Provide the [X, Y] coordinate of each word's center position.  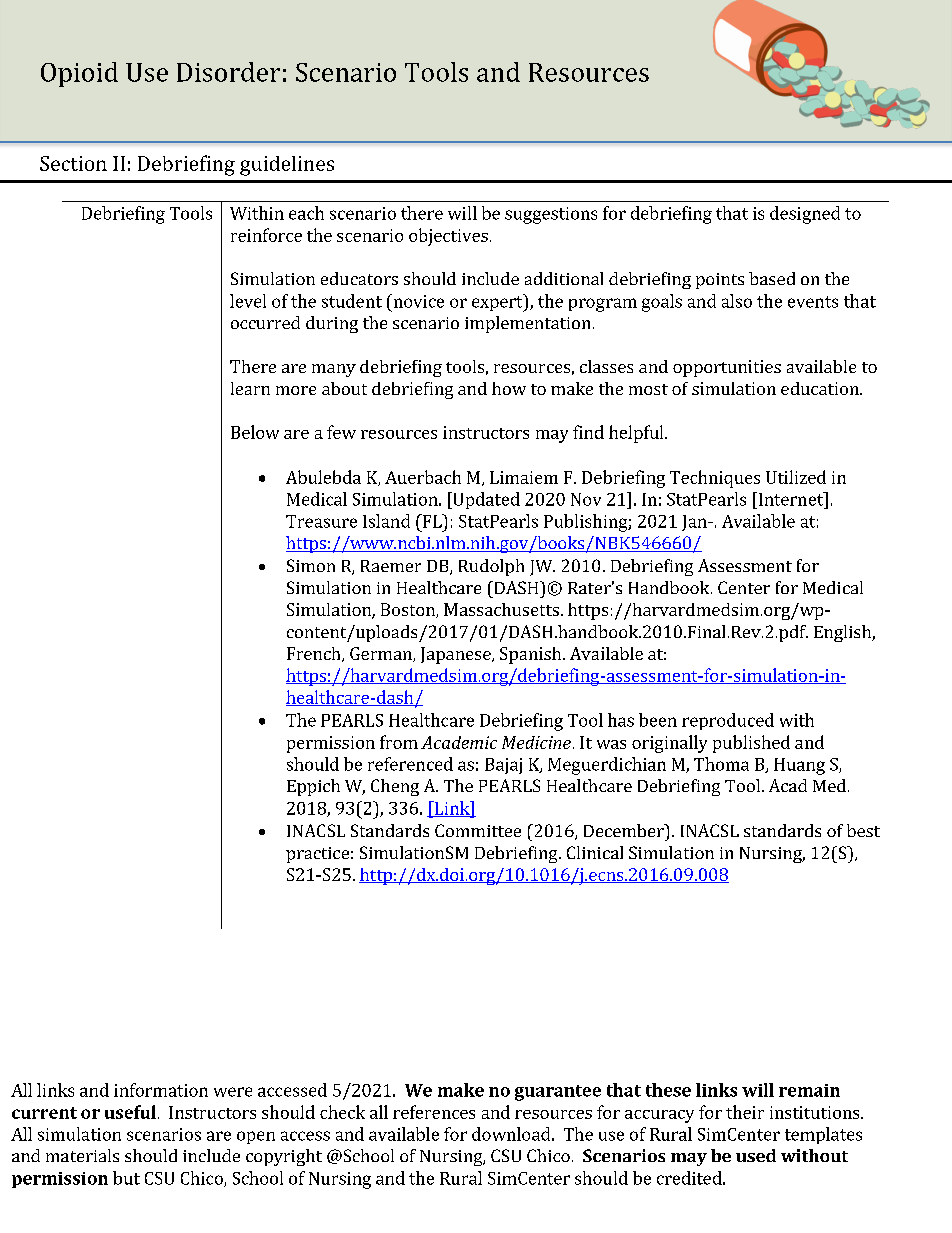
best [863, 830]
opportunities [727, 368]
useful [130, 1112]
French [315, 654]
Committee [478, 830]
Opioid [79, 74]
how [509, 388]
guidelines [287, 166]
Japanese [457, 655]
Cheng [395, 787]
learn [250, 388]
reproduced [728, 721]
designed [805, 215]
